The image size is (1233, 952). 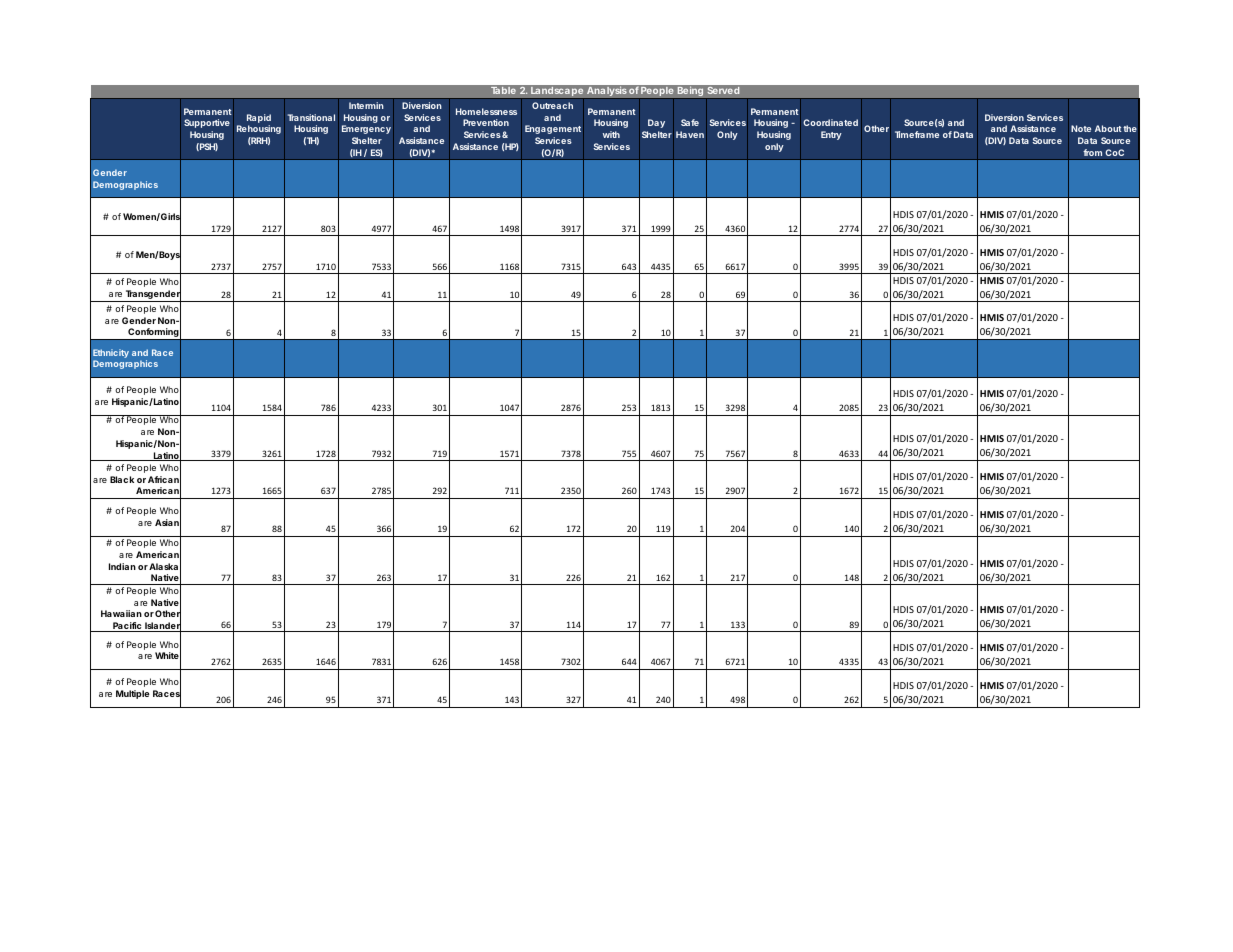 I want to click on Islander, so click(x=162, y=626).
